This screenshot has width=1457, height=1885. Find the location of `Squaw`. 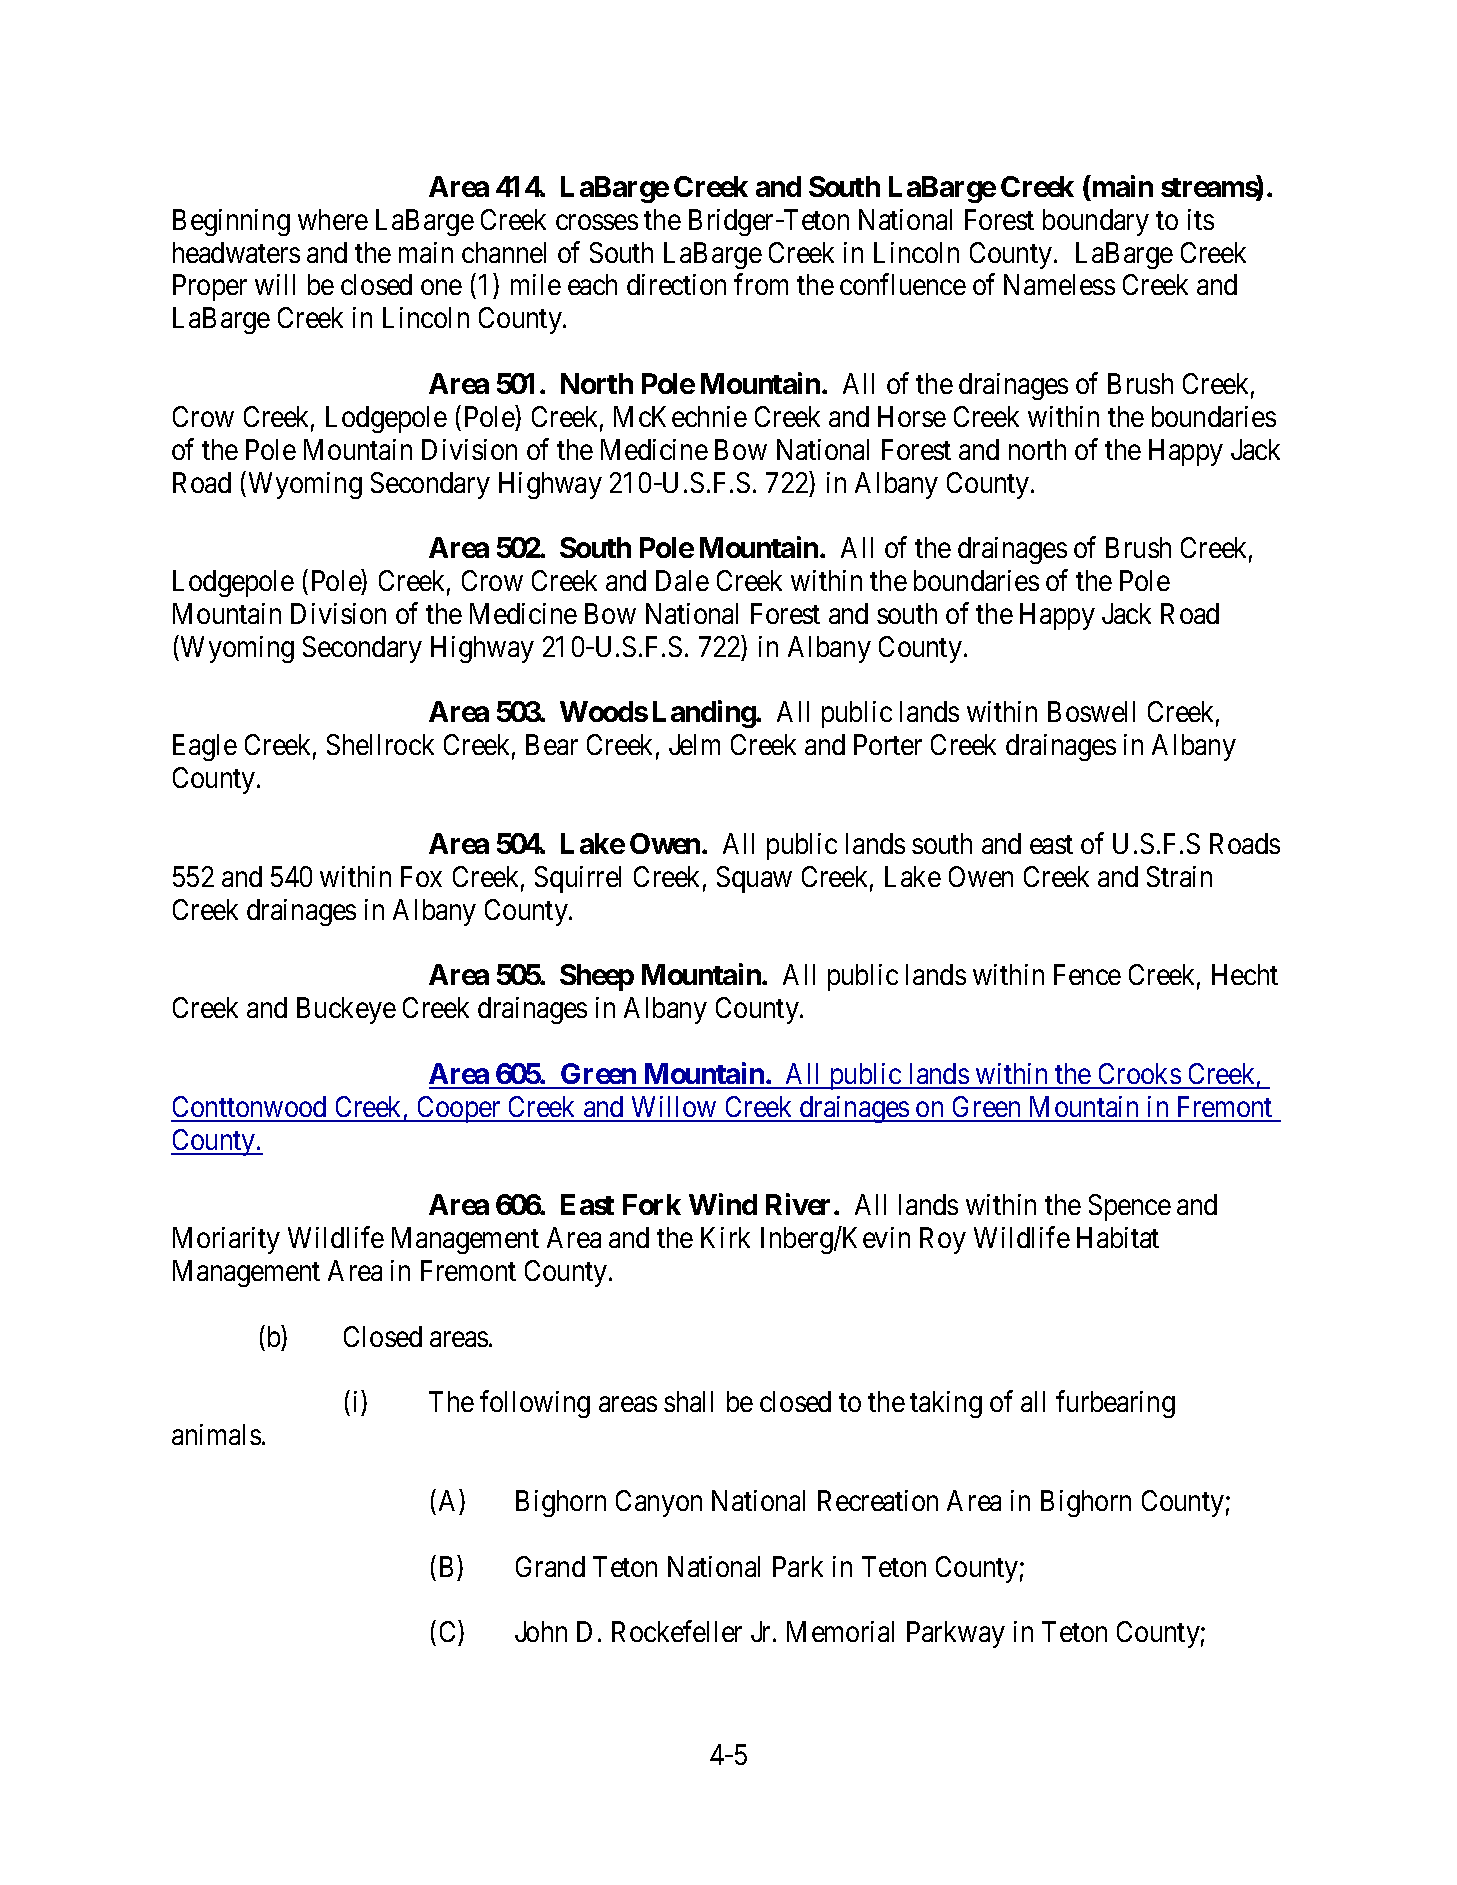

Squaw is located at coordinates (754, 879).
